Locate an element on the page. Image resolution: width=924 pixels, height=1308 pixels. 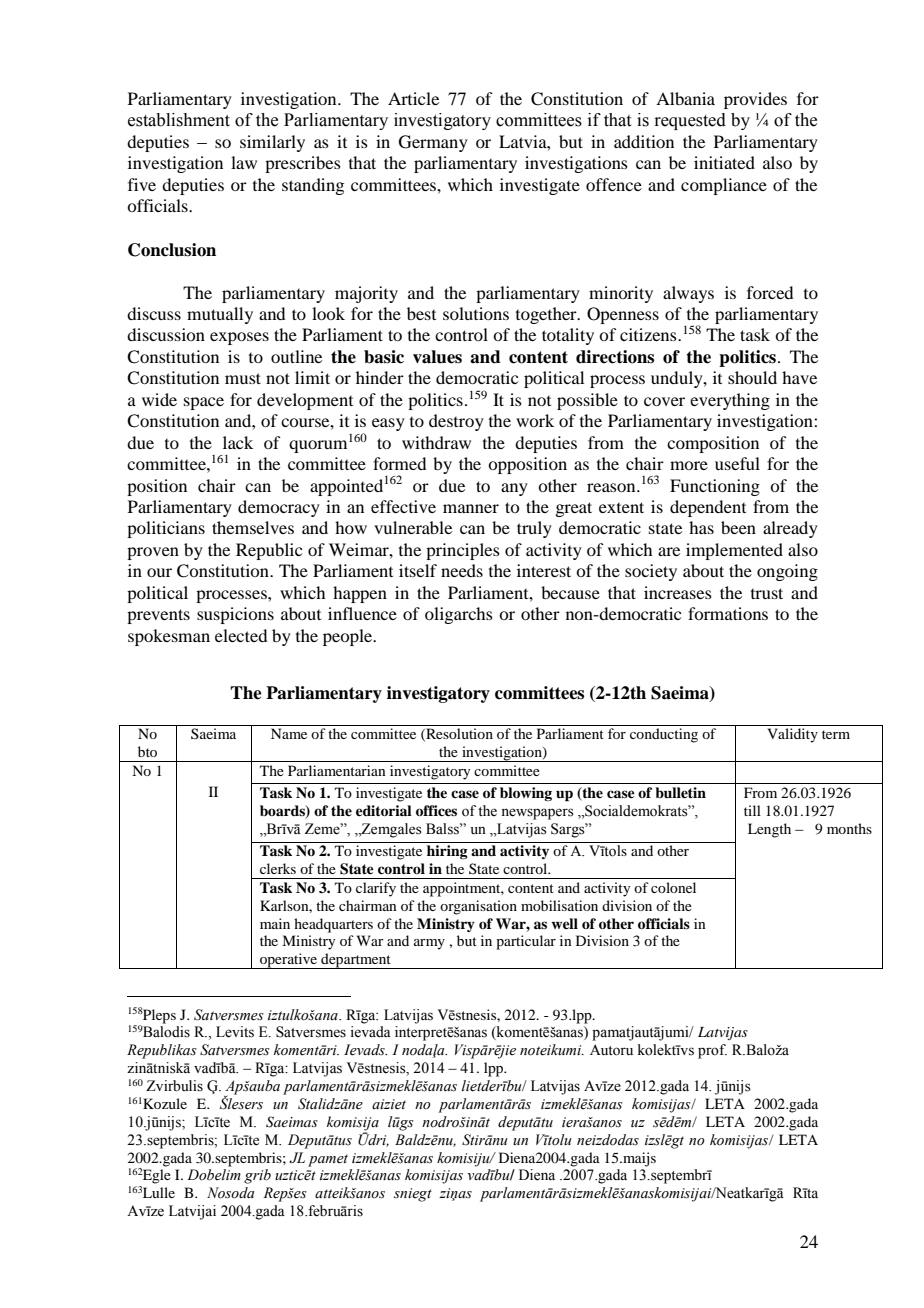
blowing is located at coordinates (526, 794).
